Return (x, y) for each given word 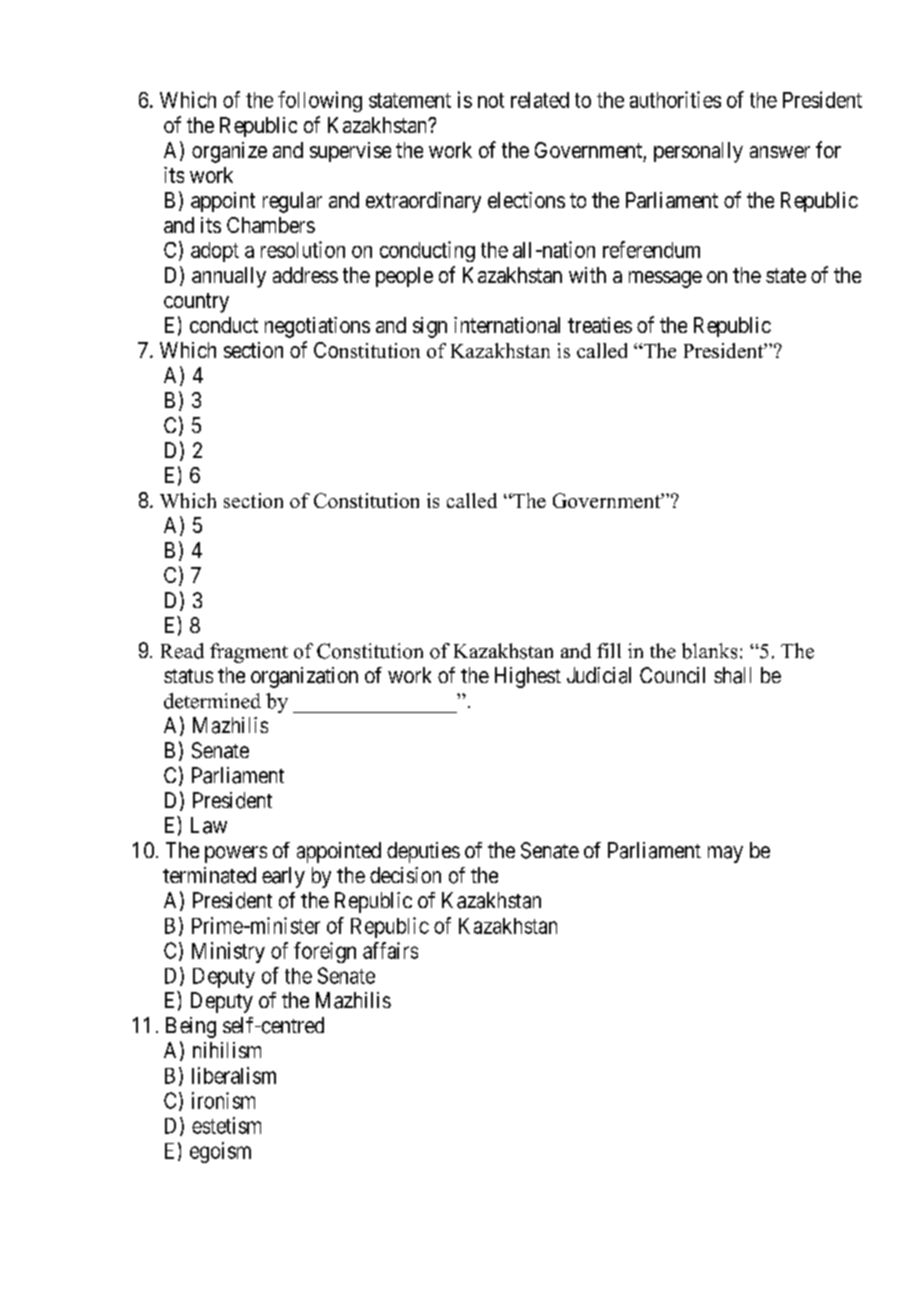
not (491, 100)
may (725, 854)
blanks (709, 651)
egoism (220, 1152)
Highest (528, 677)
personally (698, 152)
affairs (390, 950)
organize (229, 152)
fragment (249, 653)
